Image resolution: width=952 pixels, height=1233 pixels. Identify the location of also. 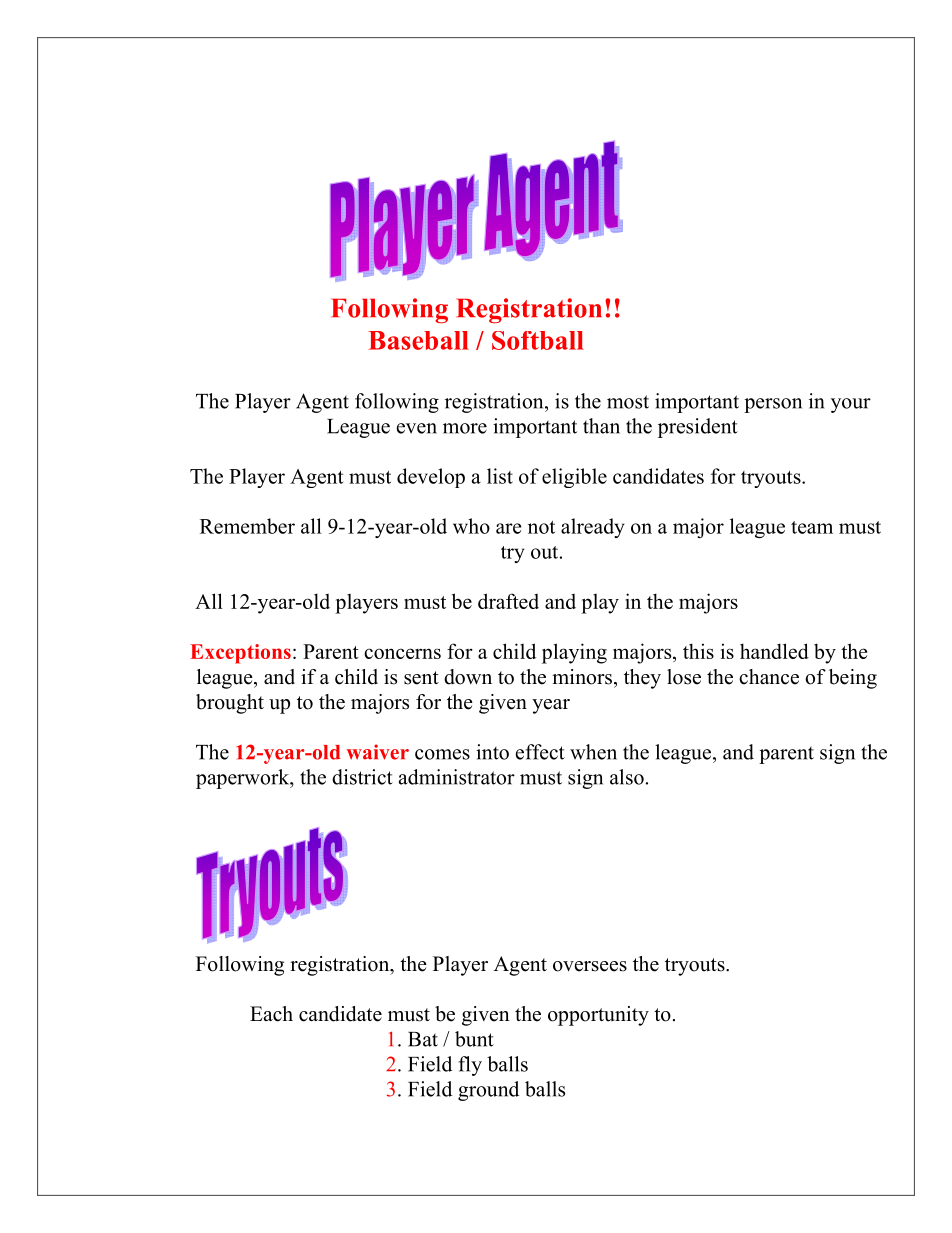
(627, 777).
